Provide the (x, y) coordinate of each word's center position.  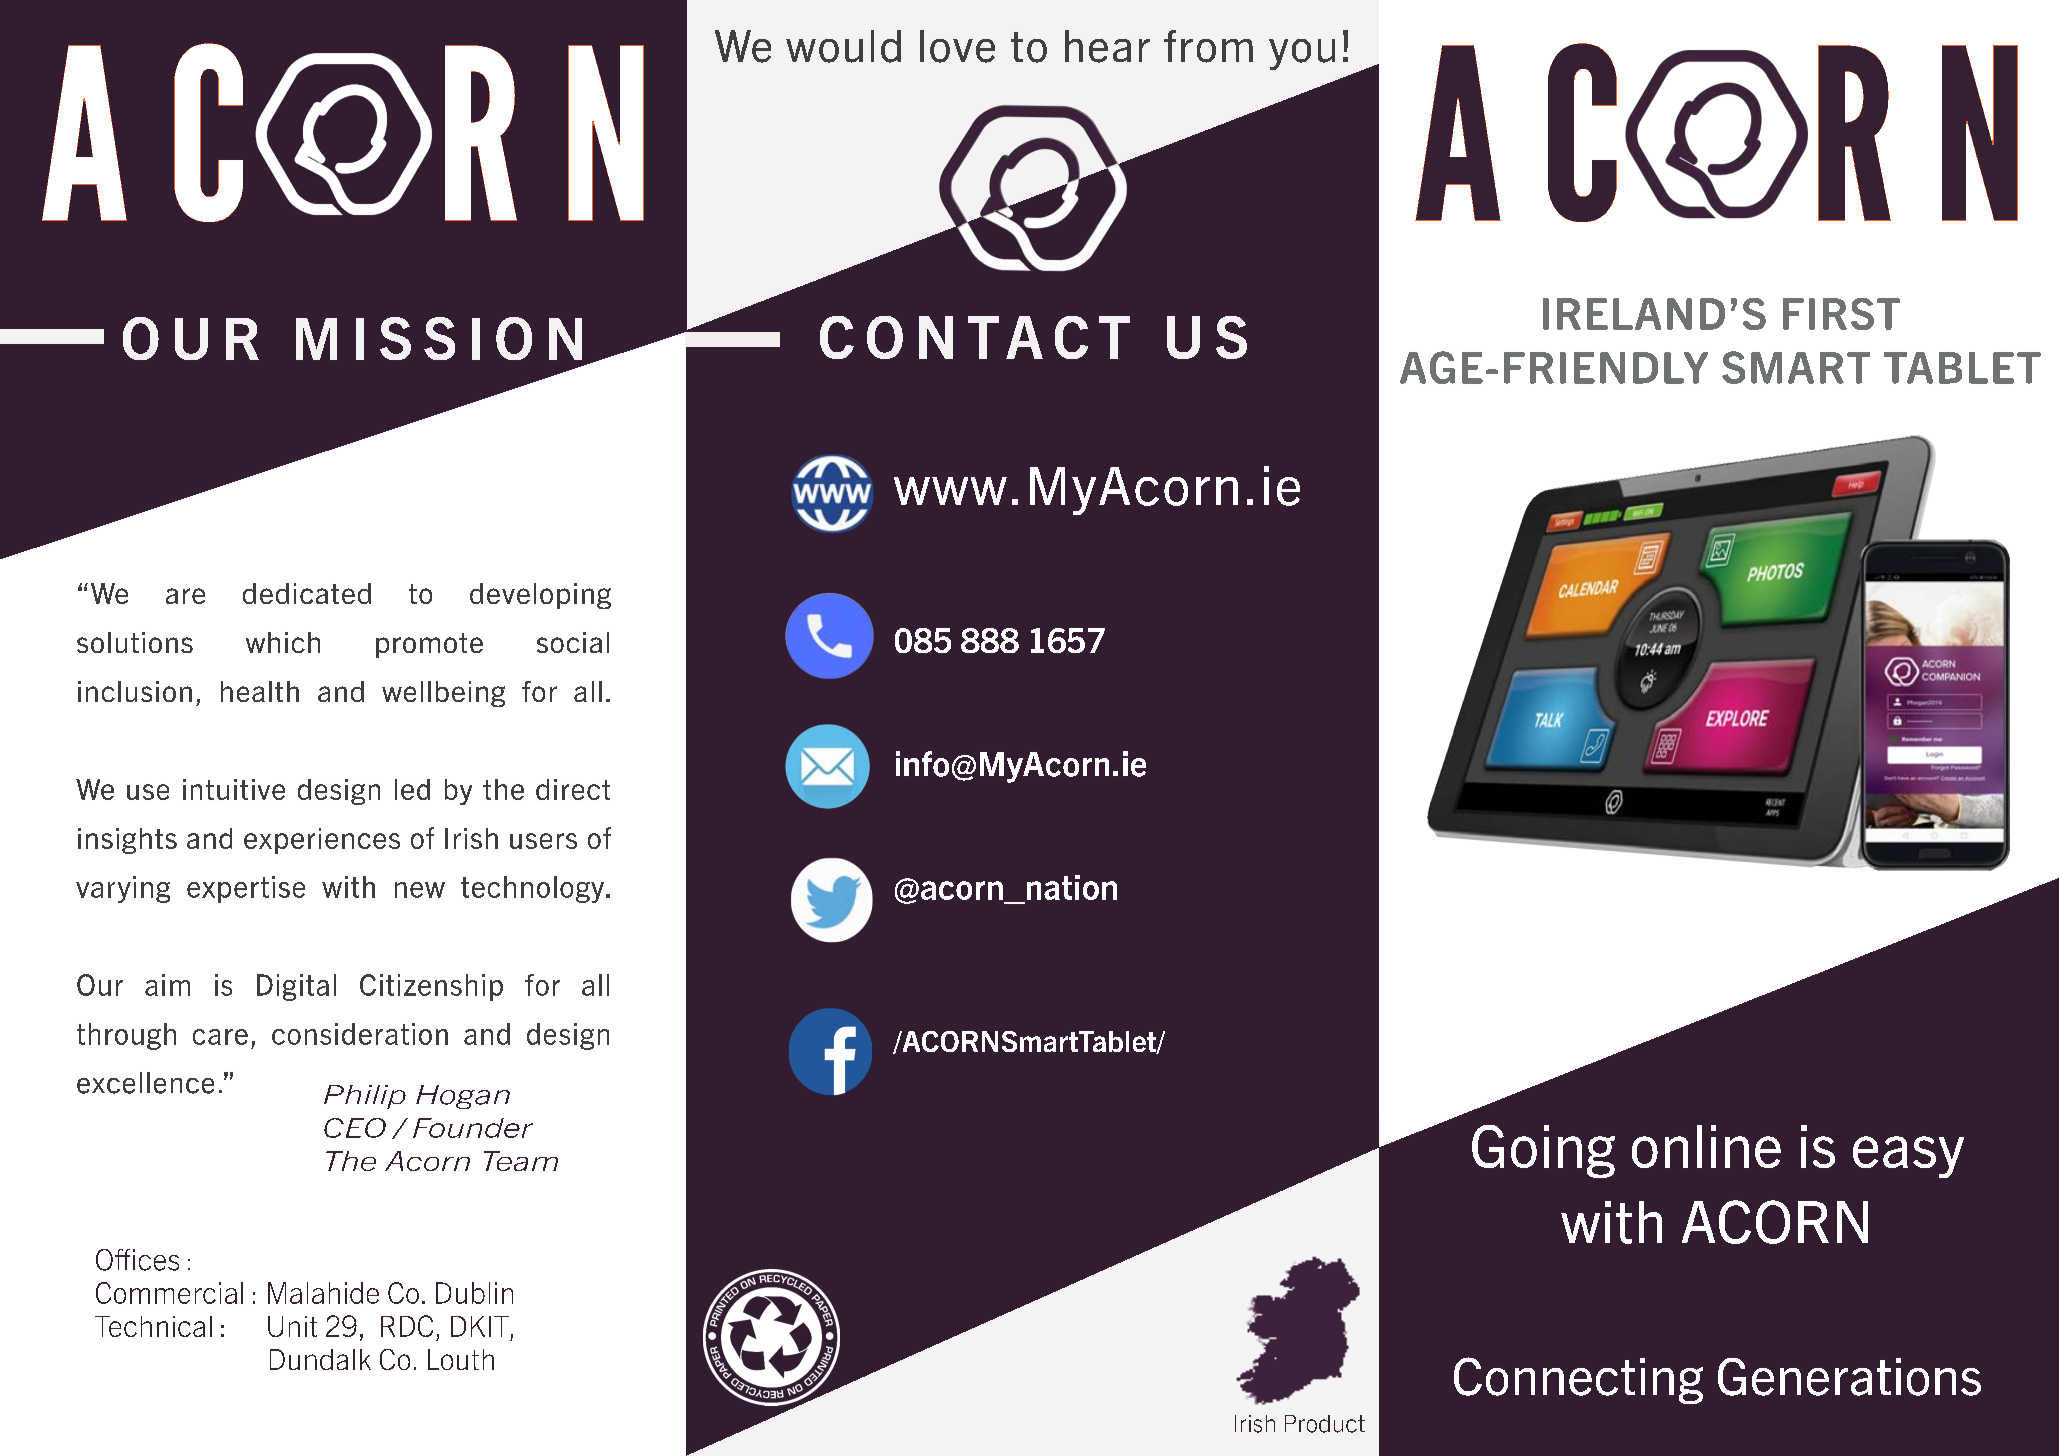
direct (573, 789)
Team (521, 1161)
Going (1543, 1151)
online (1706, 1146)
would (843, 46)
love (957, 46)
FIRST (1841, 314)
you (1302, 54)
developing (540, 596)
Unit (292, 1326)
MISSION (439, 338)
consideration (360, 1034)
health (260, 691)
